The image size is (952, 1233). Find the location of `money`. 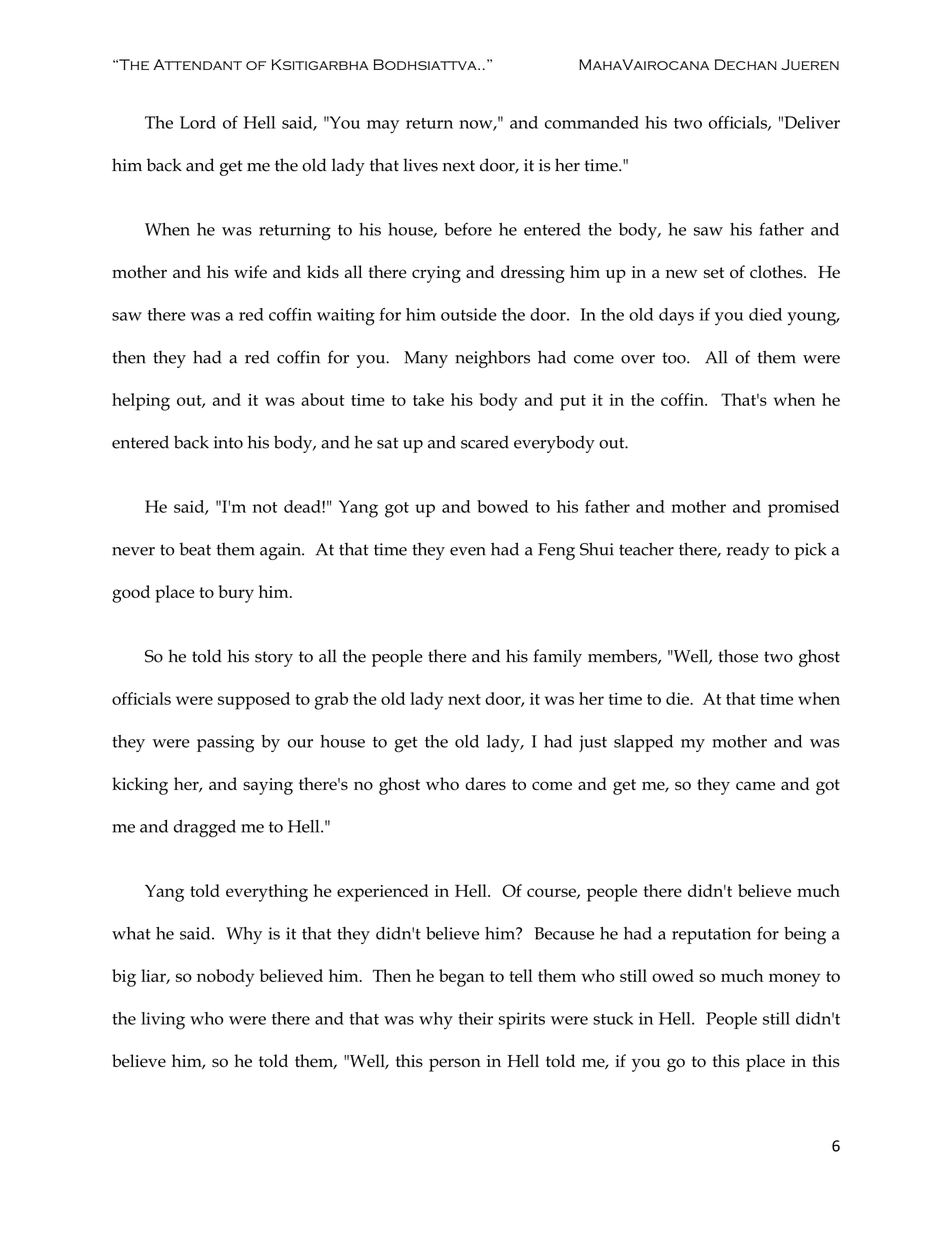

money is located at coordinates (794, 980).
